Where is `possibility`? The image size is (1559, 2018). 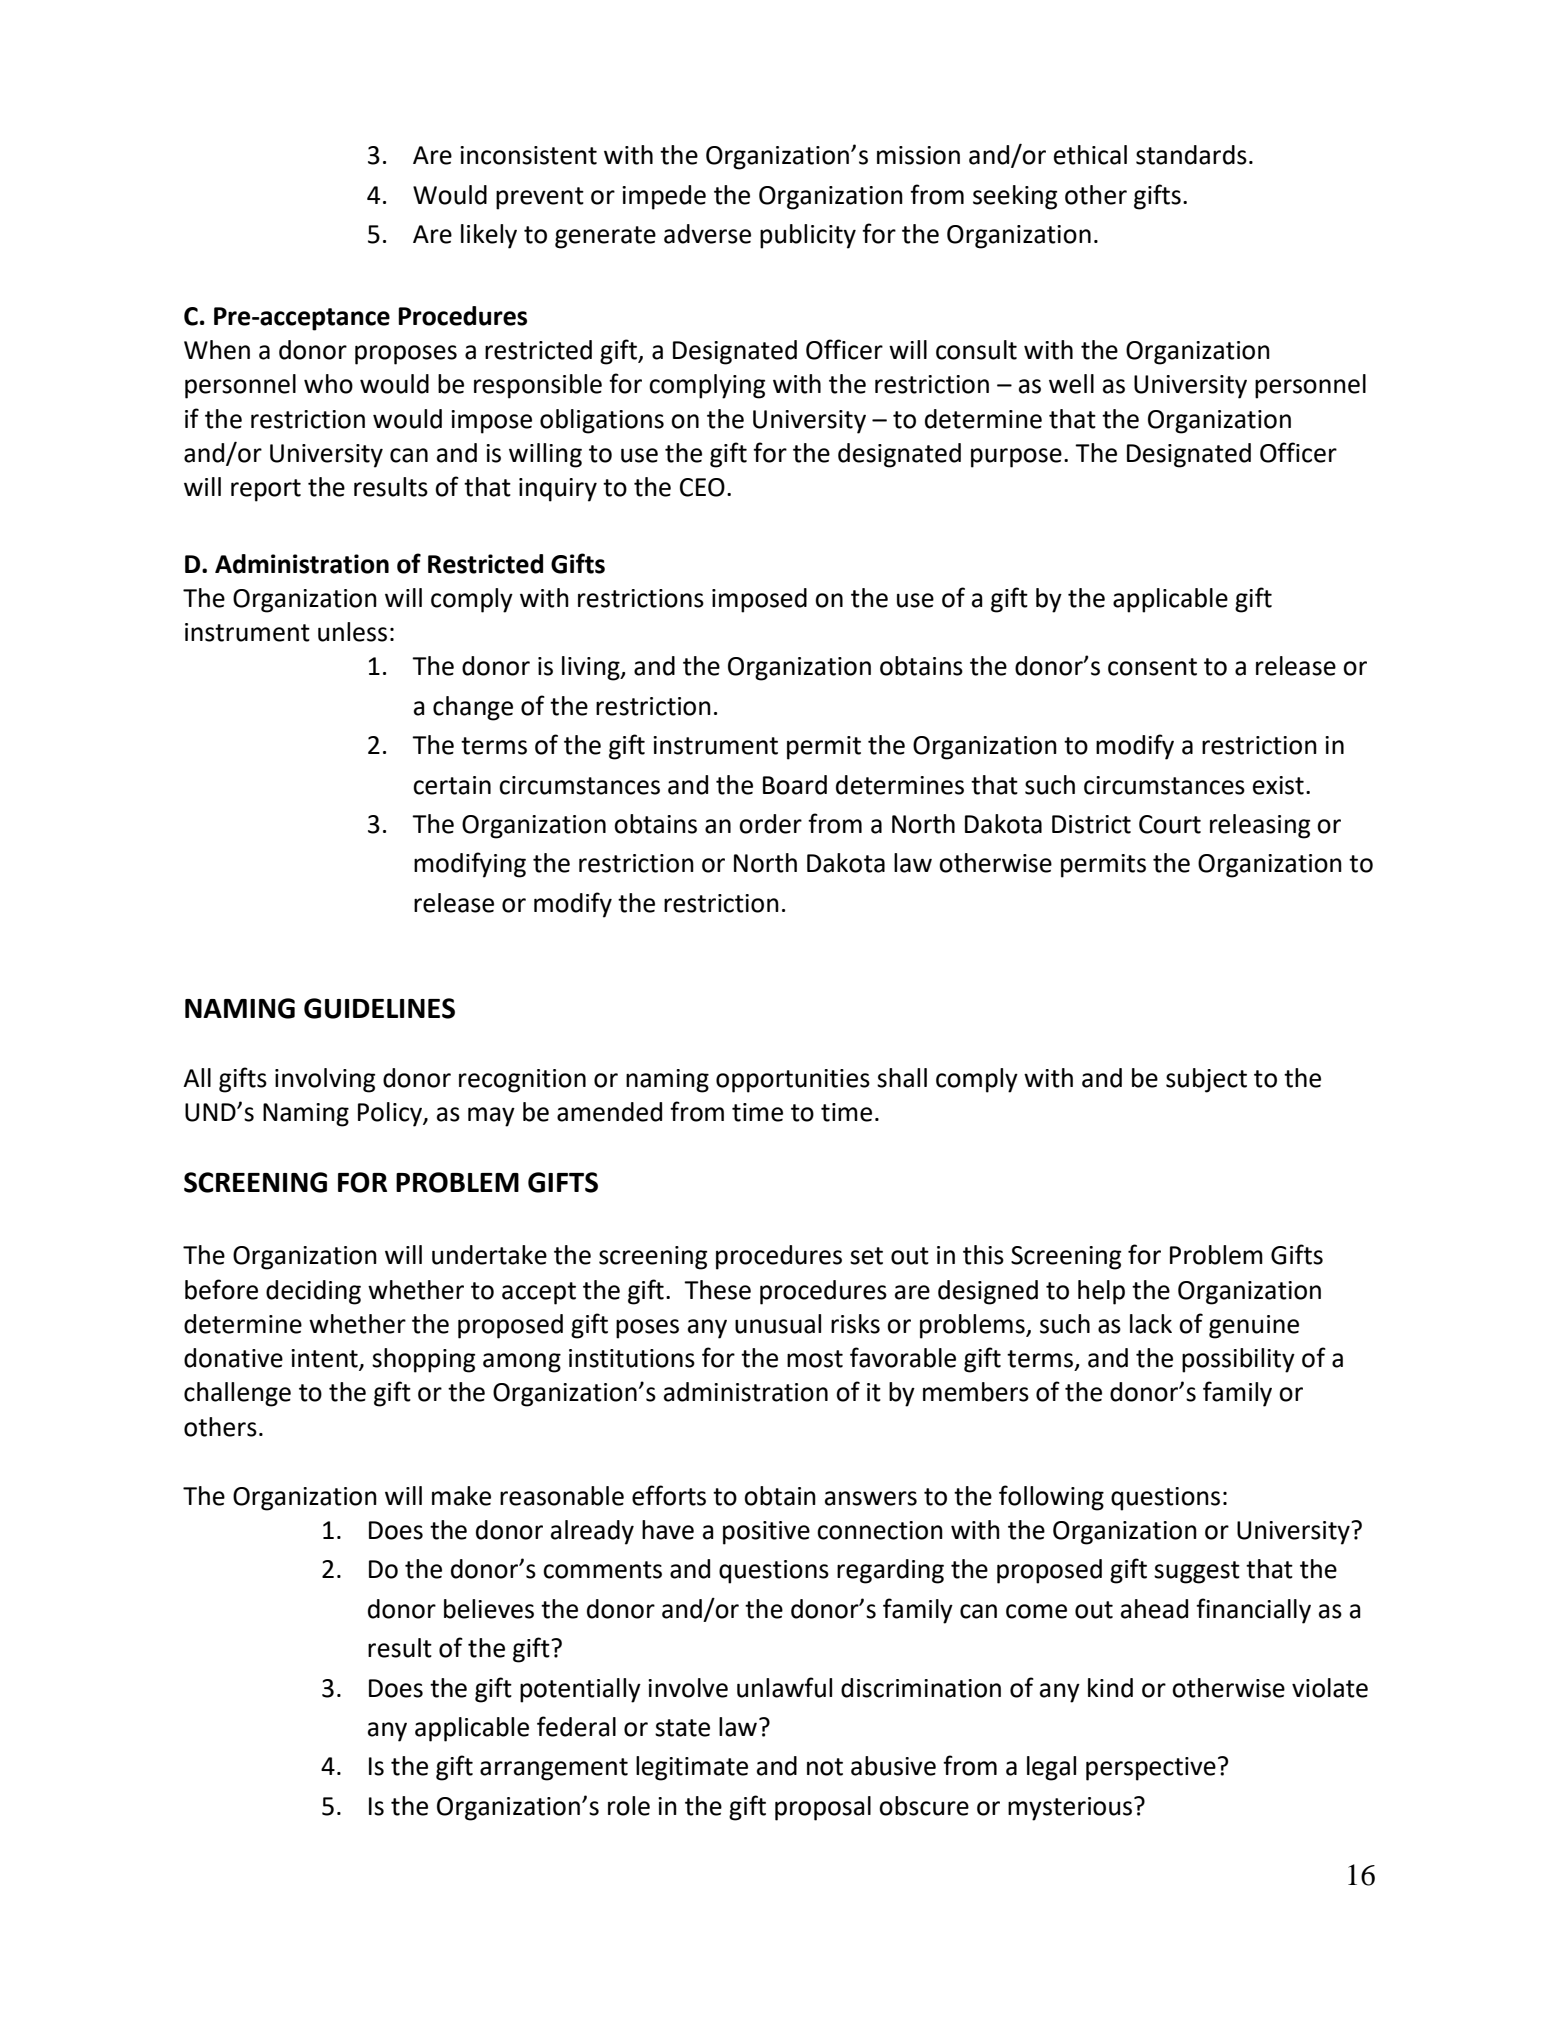
possibility is located at coordinates (1238, 1360).
